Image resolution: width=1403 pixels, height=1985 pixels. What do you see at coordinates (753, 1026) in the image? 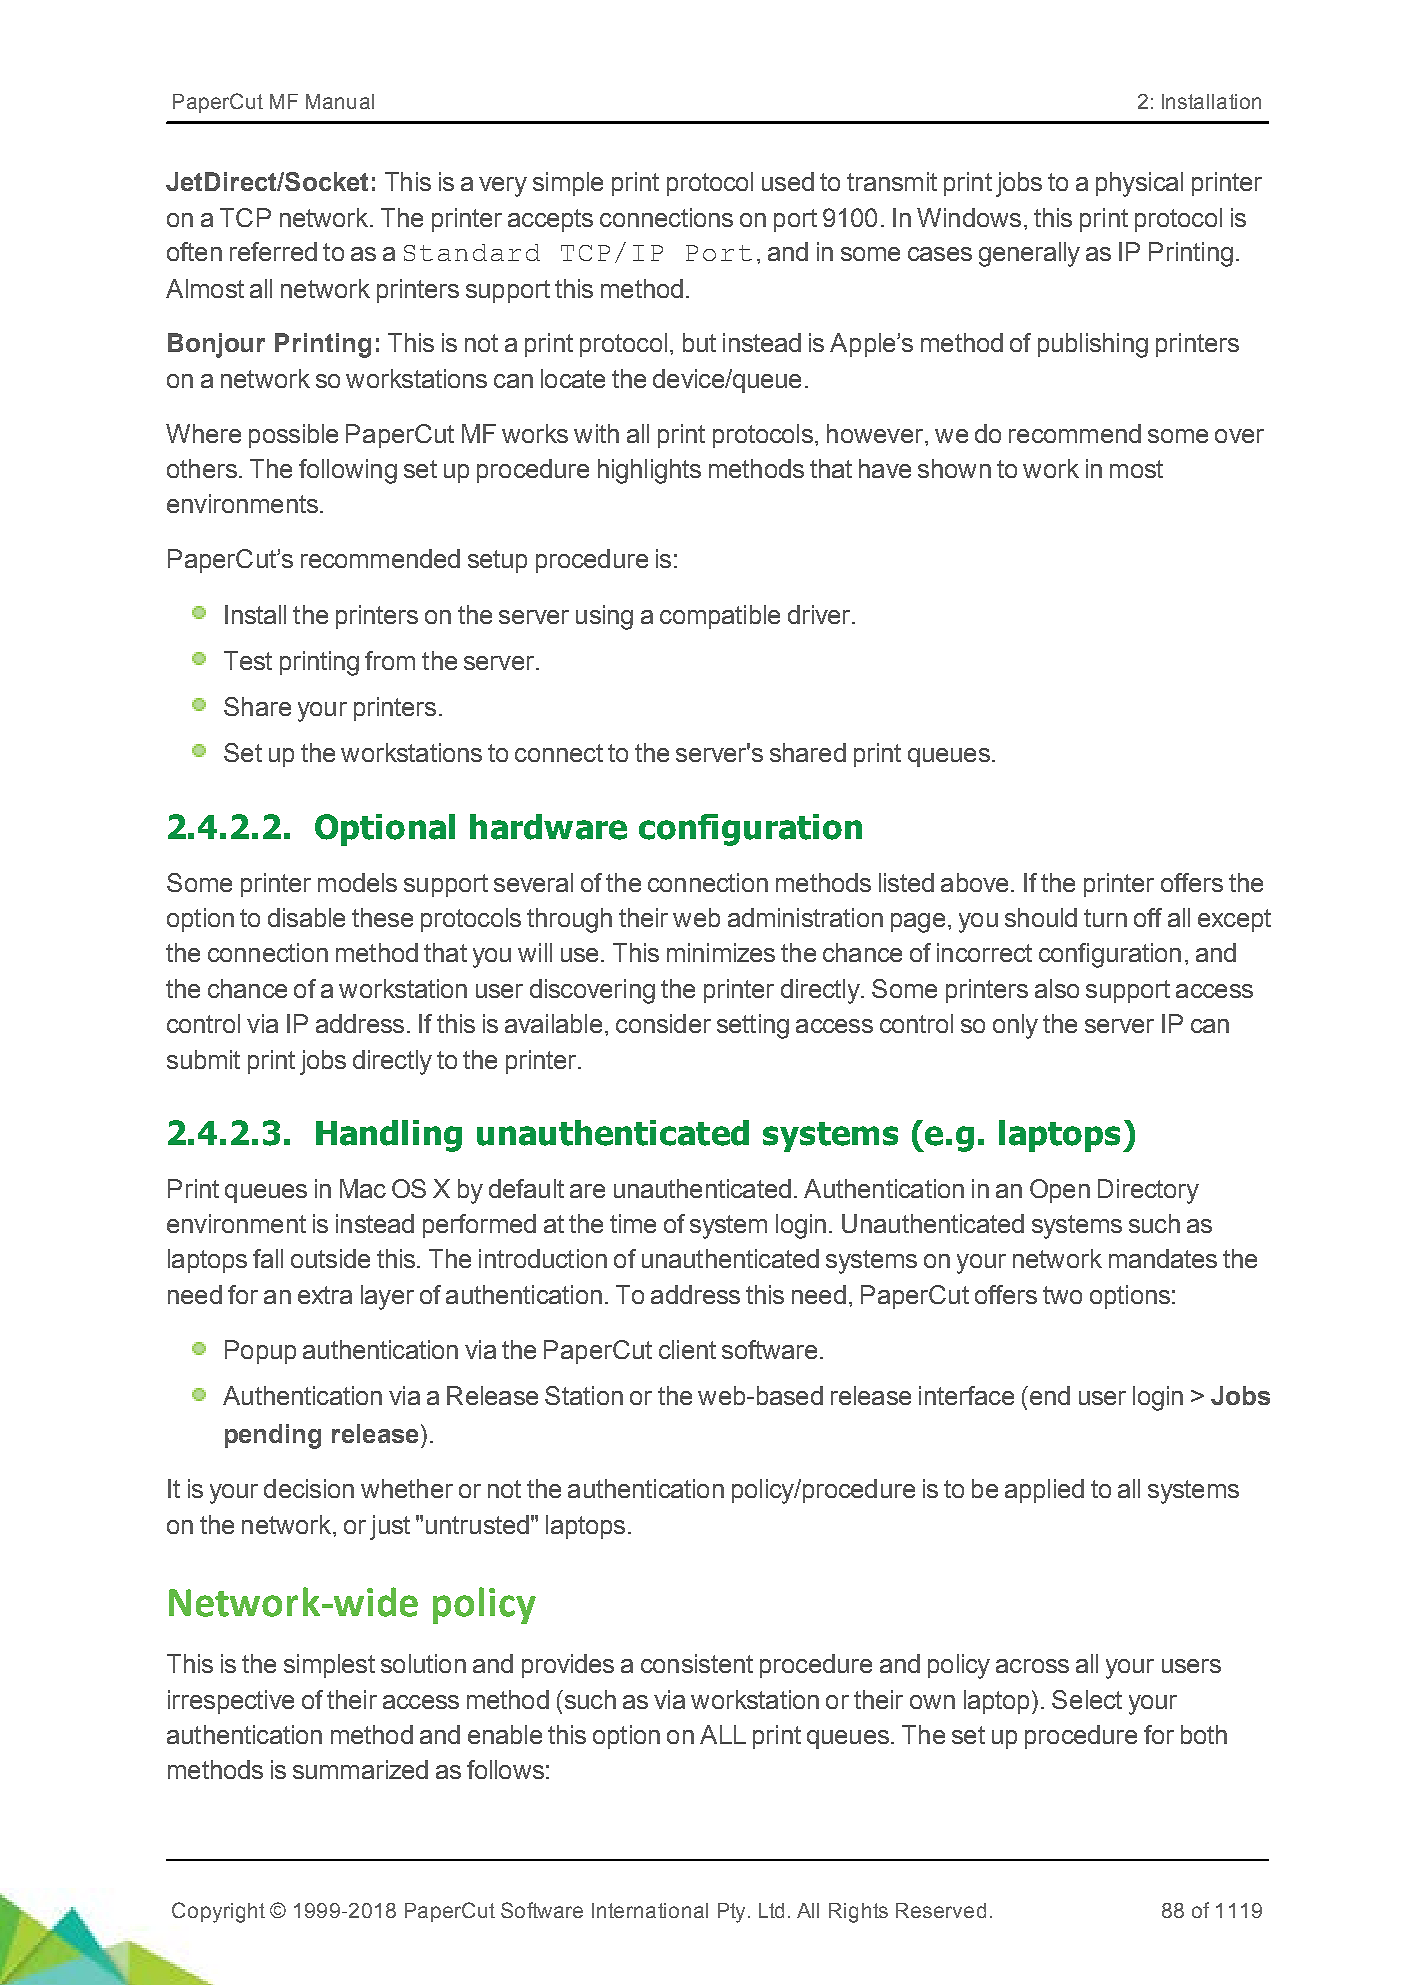
I see `setting` at bounding box center [753, 1026].
